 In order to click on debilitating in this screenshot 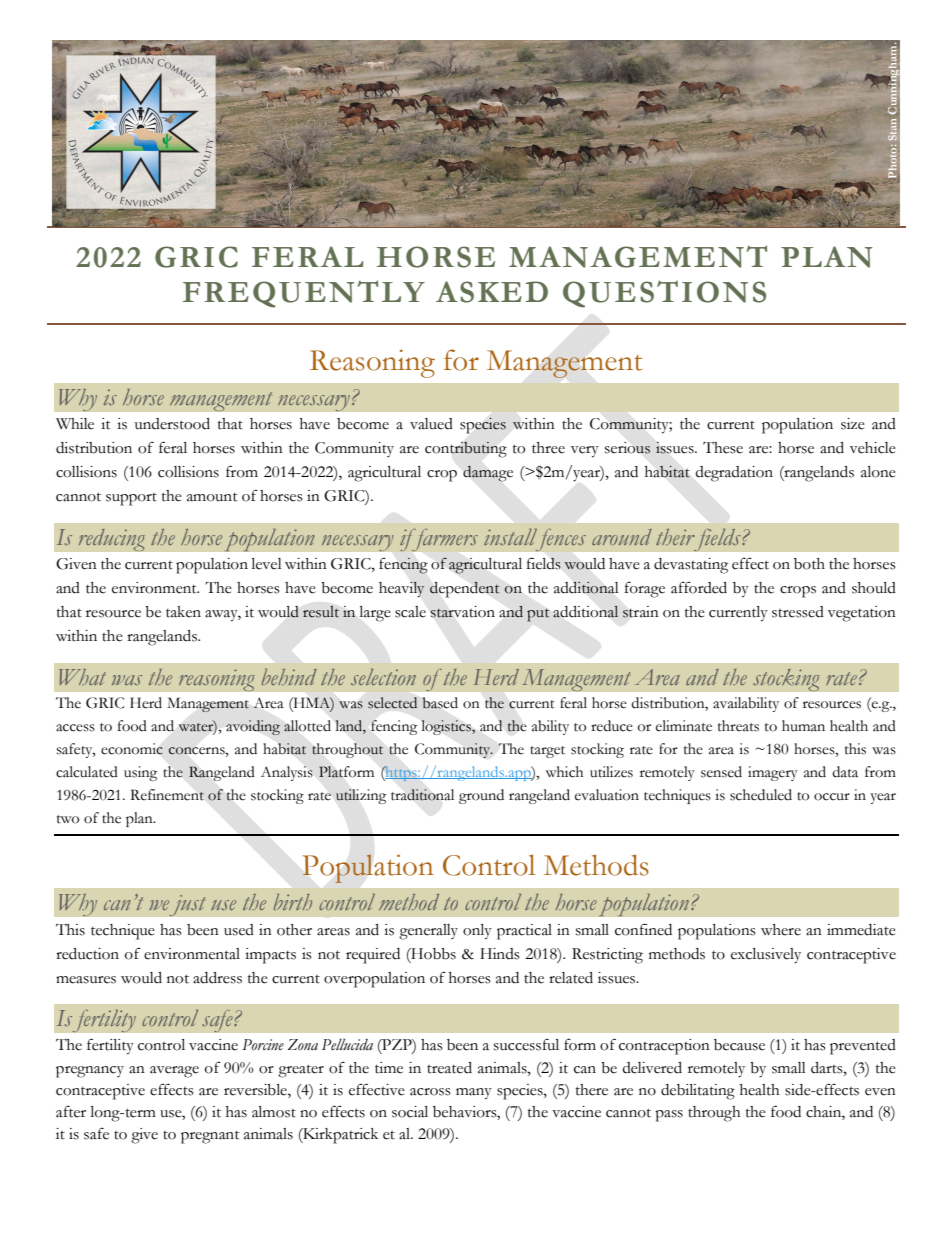, I will do `click(698, 1092)`.
